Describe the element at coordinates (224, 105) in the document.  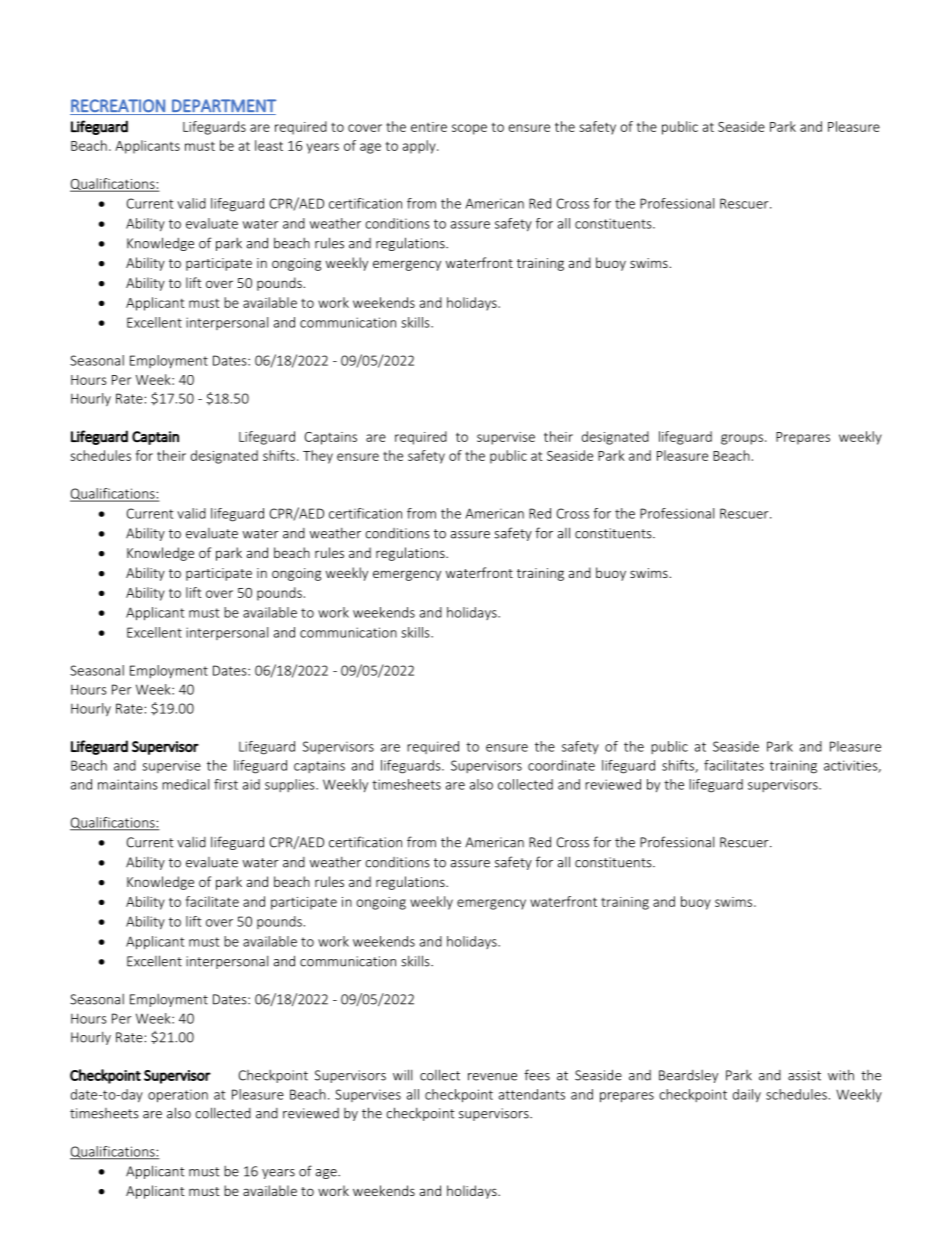
I see `DEPARTMENT` at that location.
